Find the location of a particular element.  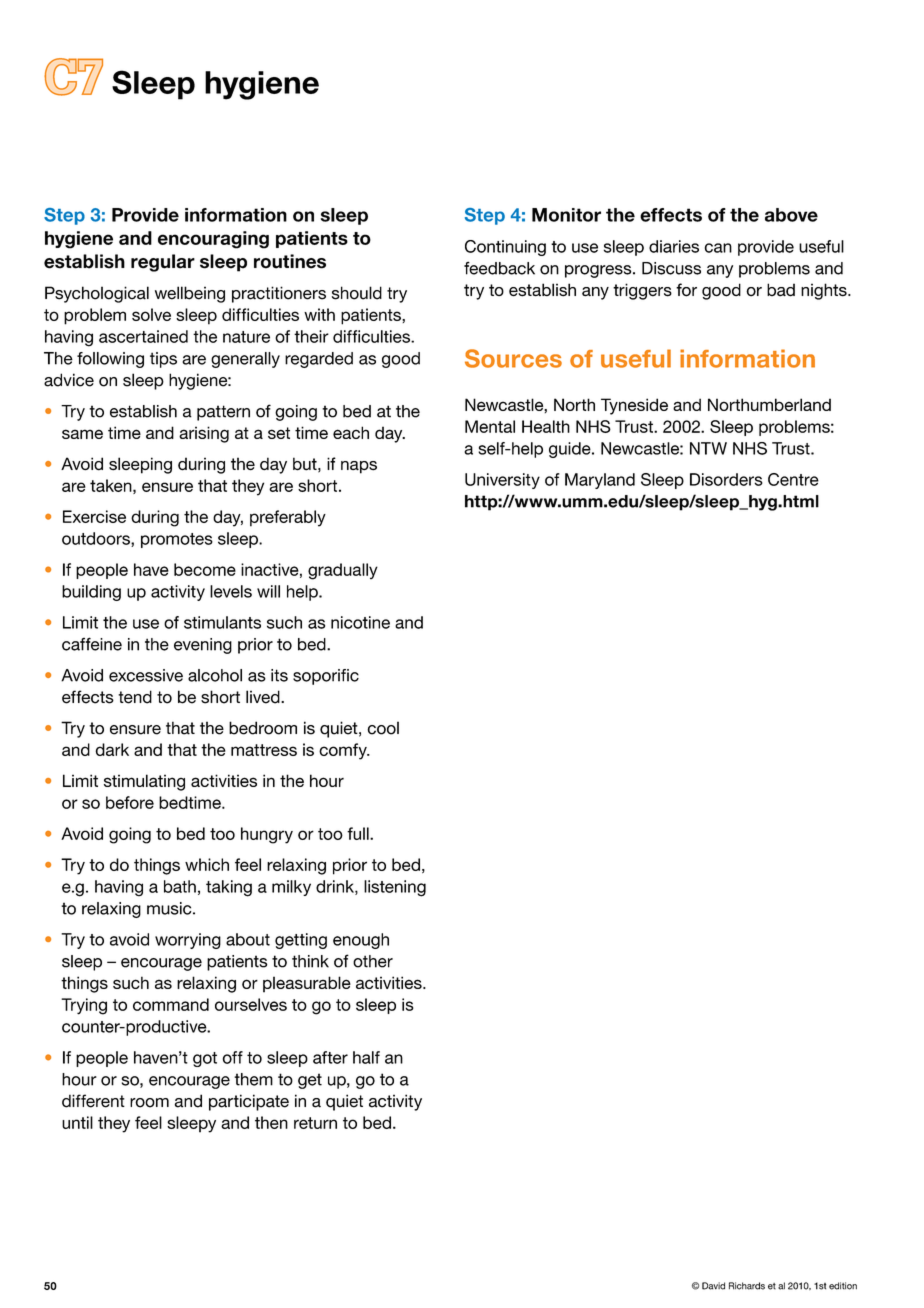

Richards is located at coordinates (747, 1286).
